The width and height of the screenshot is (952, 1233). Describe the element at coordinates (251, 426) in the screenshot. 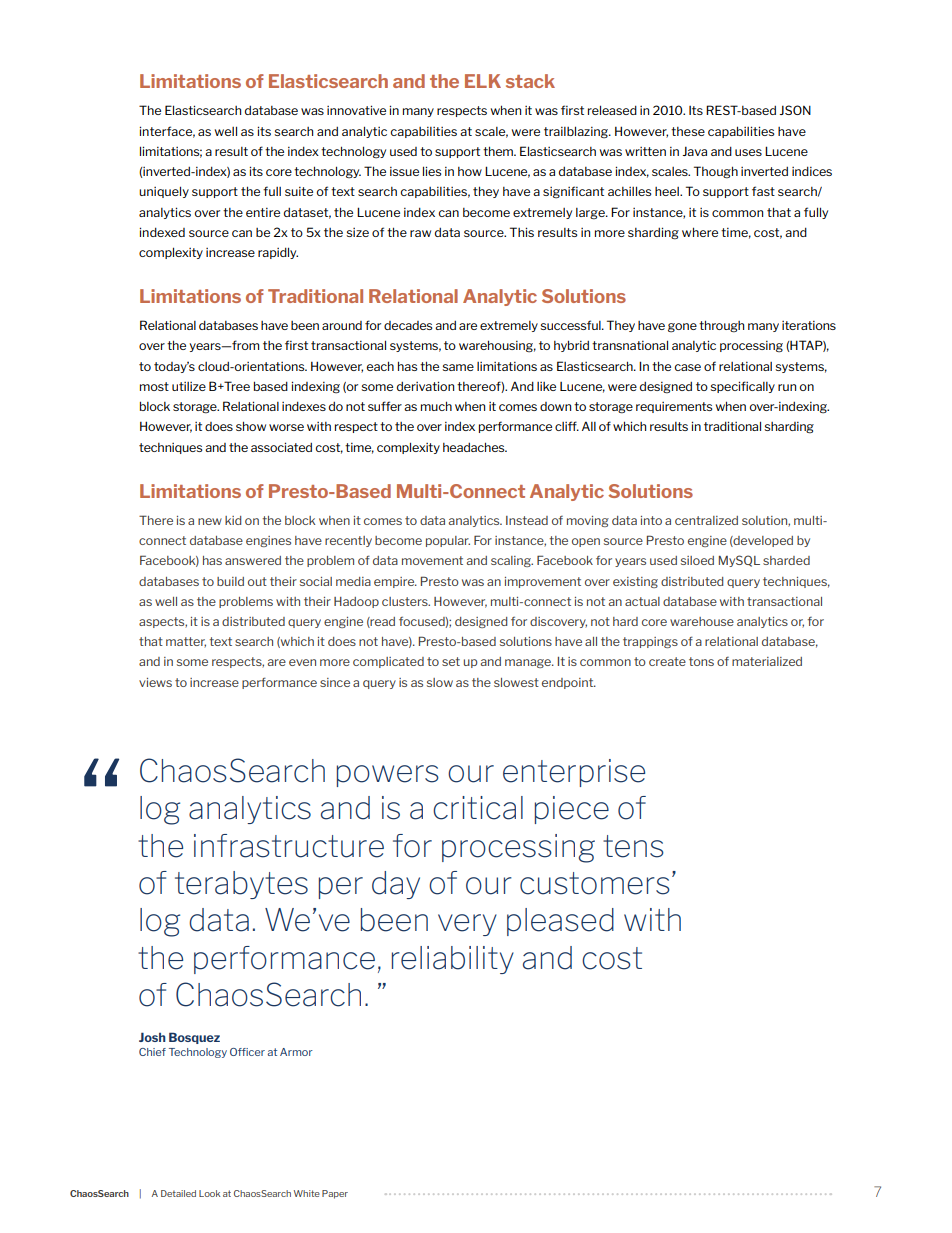

I see `show` at that location.
